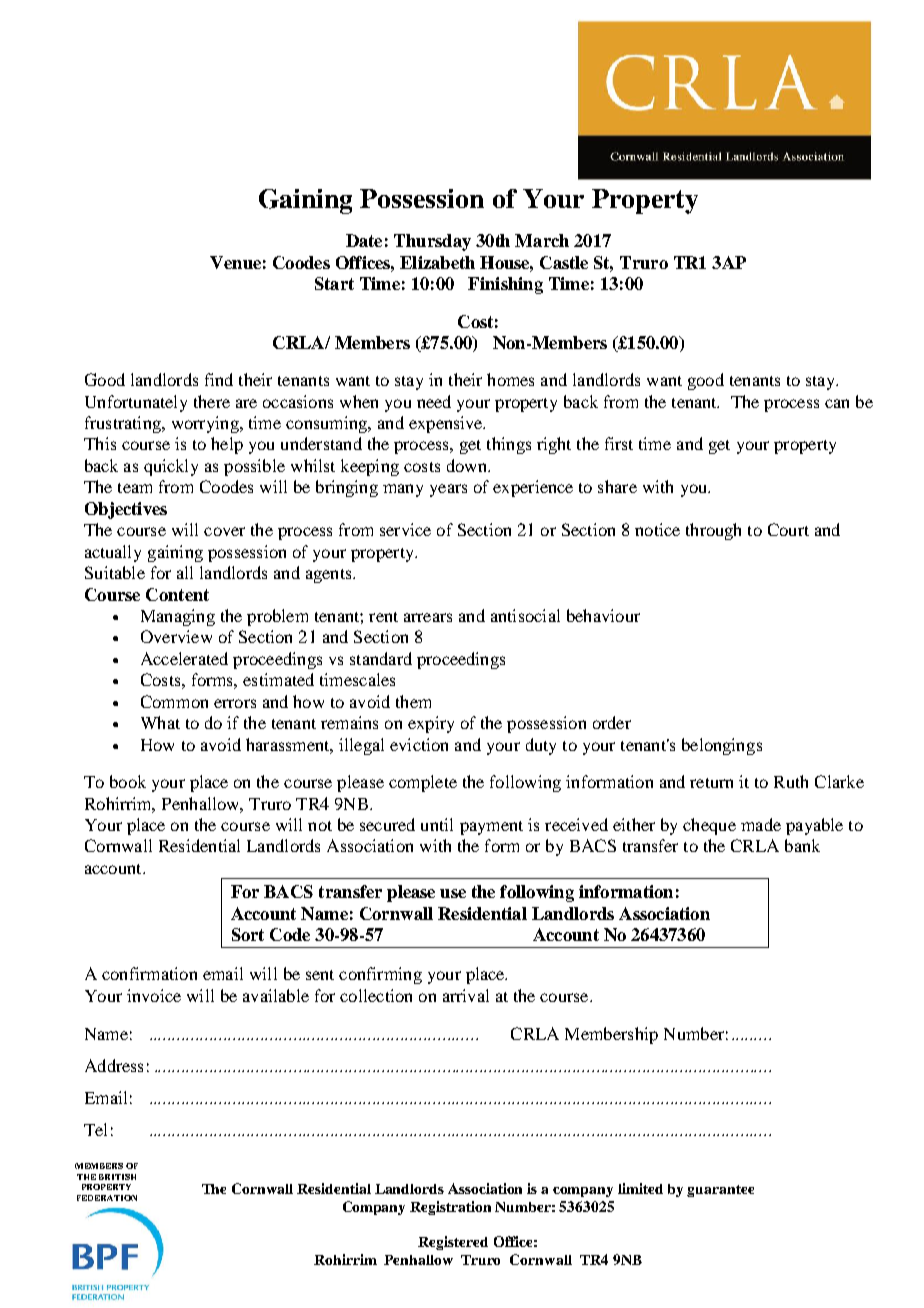  Describe the element at coordinates (160, 722) in the screenshot. I see `What` at that location.
